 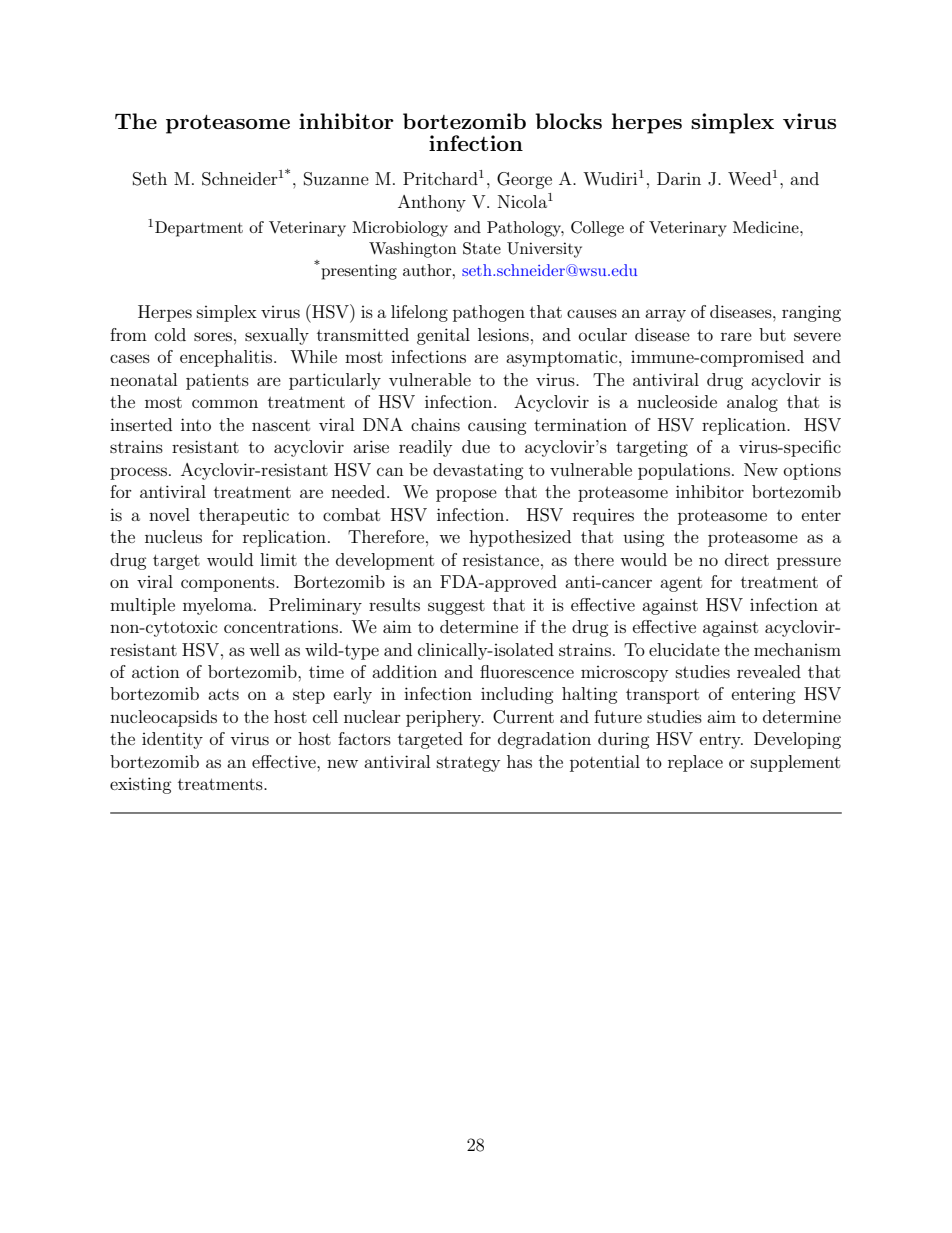 What do you see at coordinates (336, 179) in the screenshot?
I see `Suzanne` at bounding box center [336, 179].
